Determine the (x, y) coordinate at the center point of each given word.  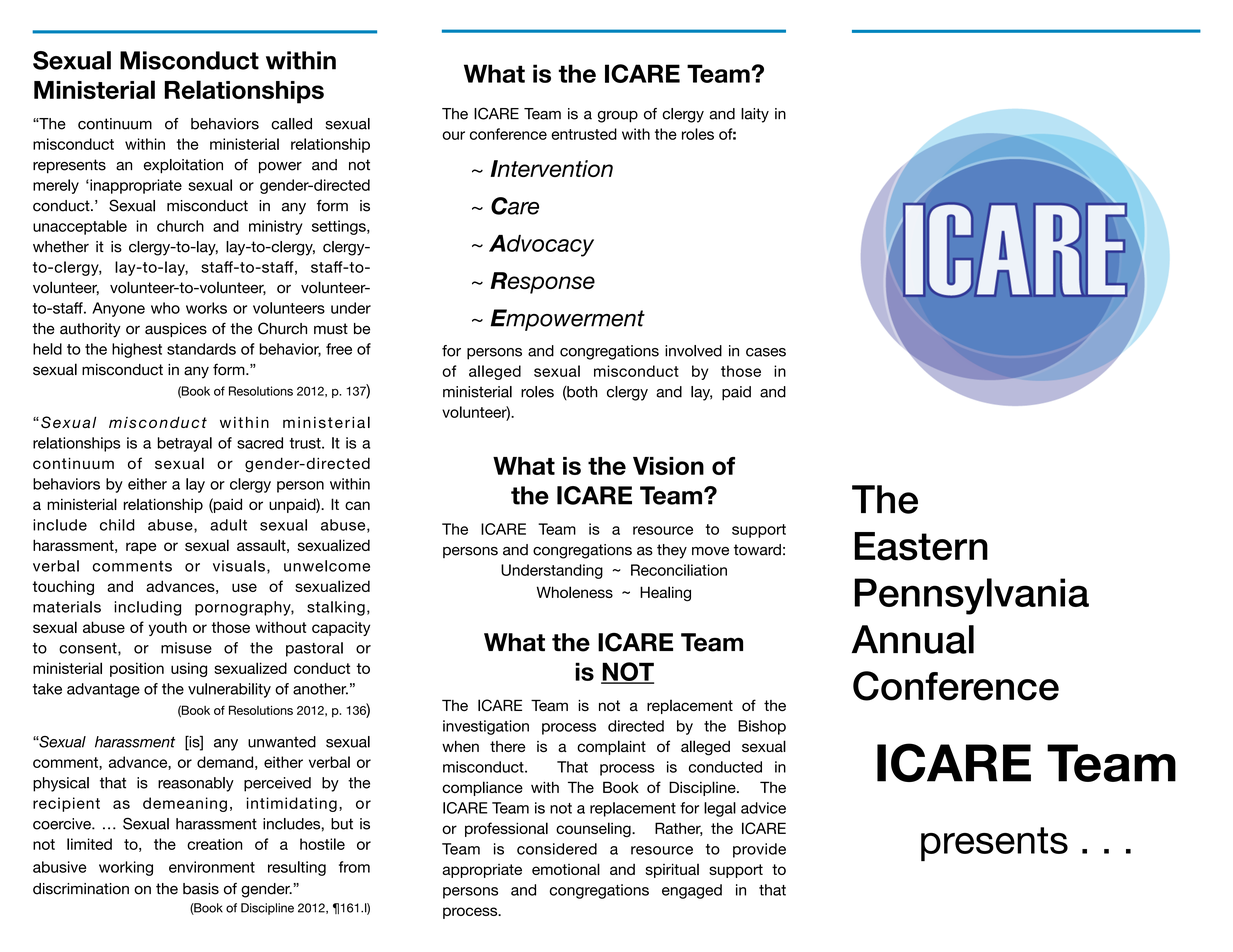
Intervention (551, 168)
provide (759, 850)
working (126, 868)
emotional (566, 869)
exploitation (183, 166)
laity (755, 115)
